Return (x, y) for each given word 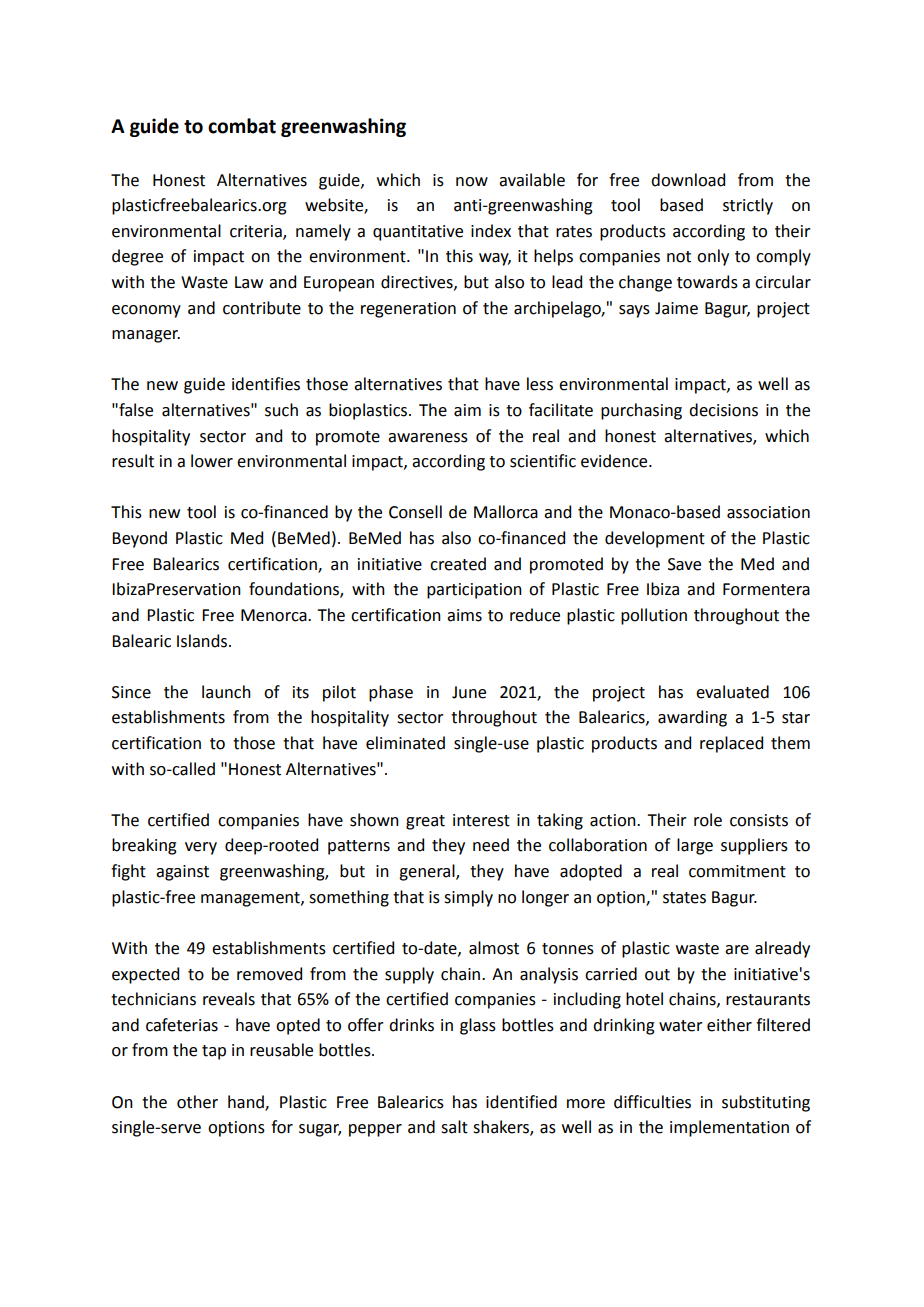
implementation (729, 1128)
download (688, 180)
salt (454, 1127)
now (472, 182)
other (197, 1102)
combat (242, 126)
